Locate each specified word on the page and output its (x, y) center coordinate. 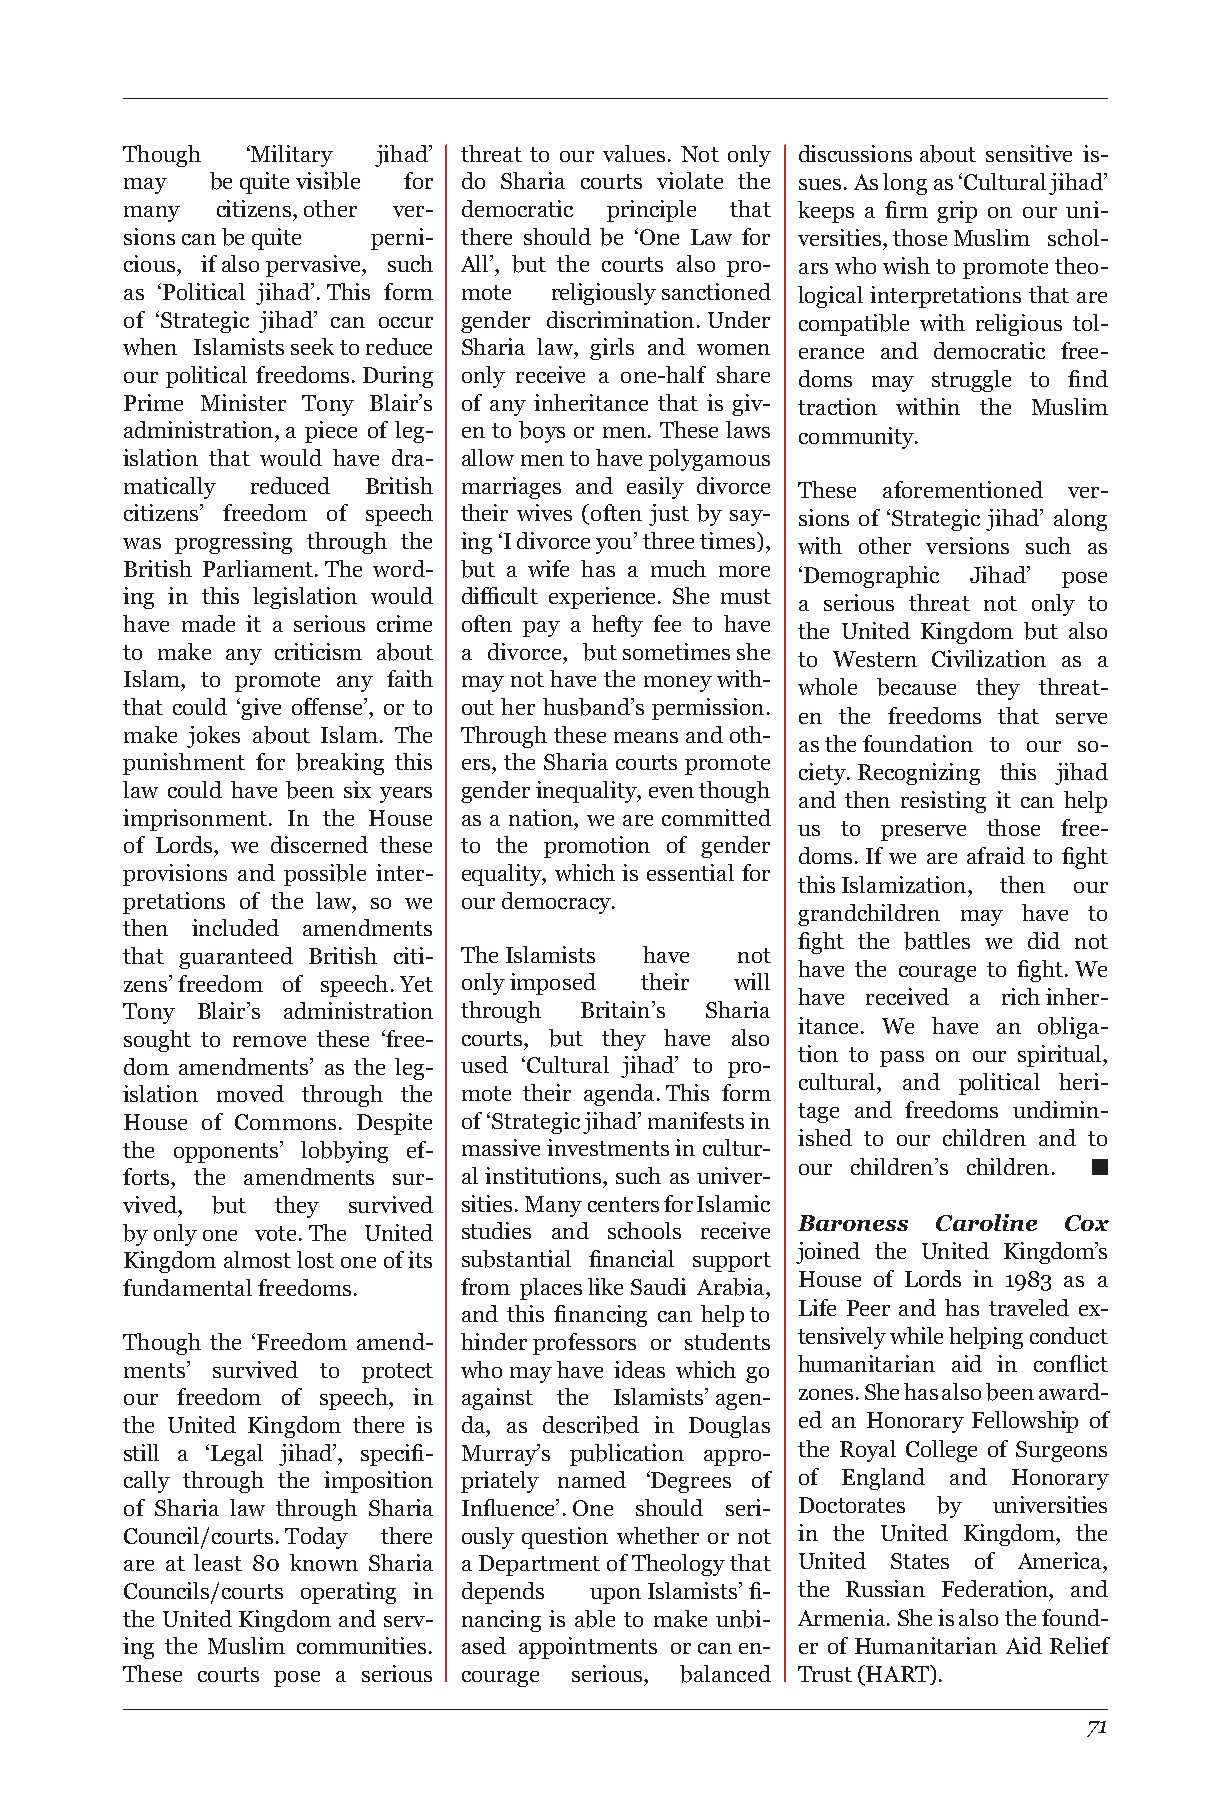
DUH (942, 858)
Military (291, 156)
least (218, 1562)
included (235, 927)
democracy (557, 903)
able (595, 1619)
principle (651, 211)
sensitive (1029, 153)
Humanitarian (926, 1645)
